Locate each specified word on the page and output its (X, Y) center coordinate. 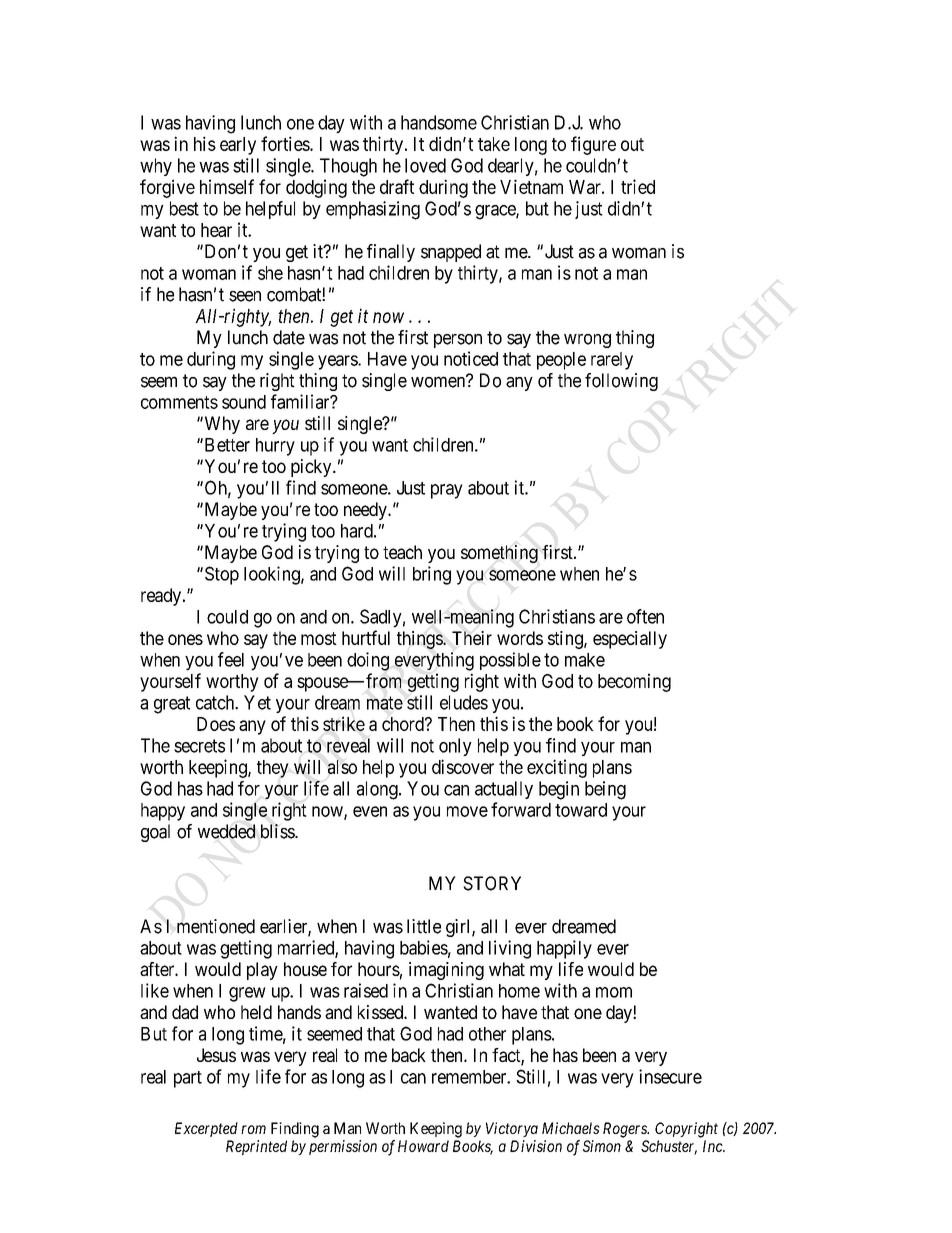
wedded (226, 831)
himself (227, 186)
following (621, 382)
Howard (423, 1146)
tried (638, 186)
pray (447, 491)
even (370, 811)
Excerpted (206, 1129)
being (605, 790)
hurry (275, 447)
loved (425, 165)
